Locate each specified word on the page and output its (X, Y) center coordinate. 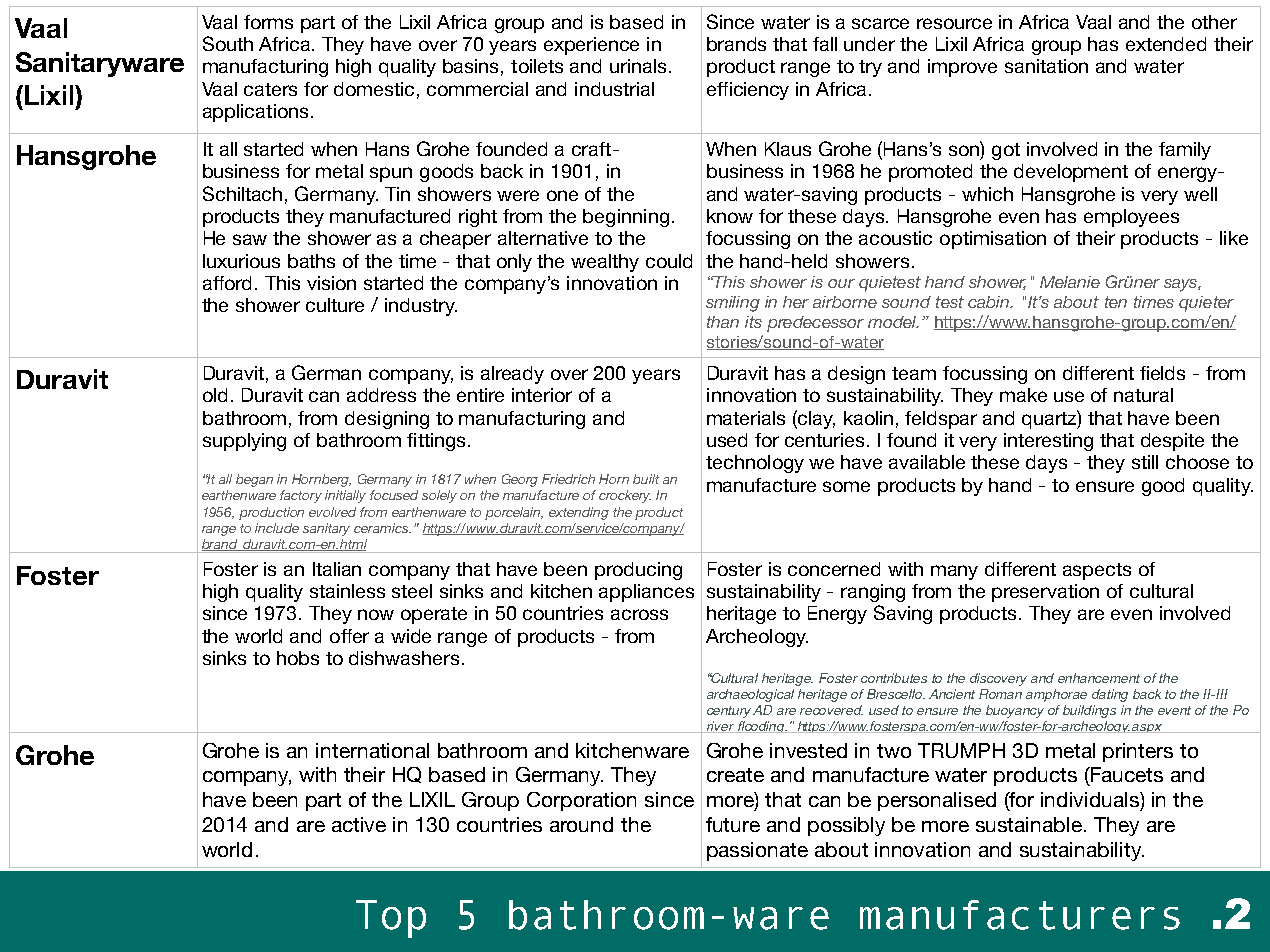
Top (391, 919)
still (1145, 462)
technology (755, 464)
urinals (638, 66)
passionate (757, 851)
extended (1166, 44)
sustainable (1030, 824)
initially (345, 496)
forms (268, 22)
